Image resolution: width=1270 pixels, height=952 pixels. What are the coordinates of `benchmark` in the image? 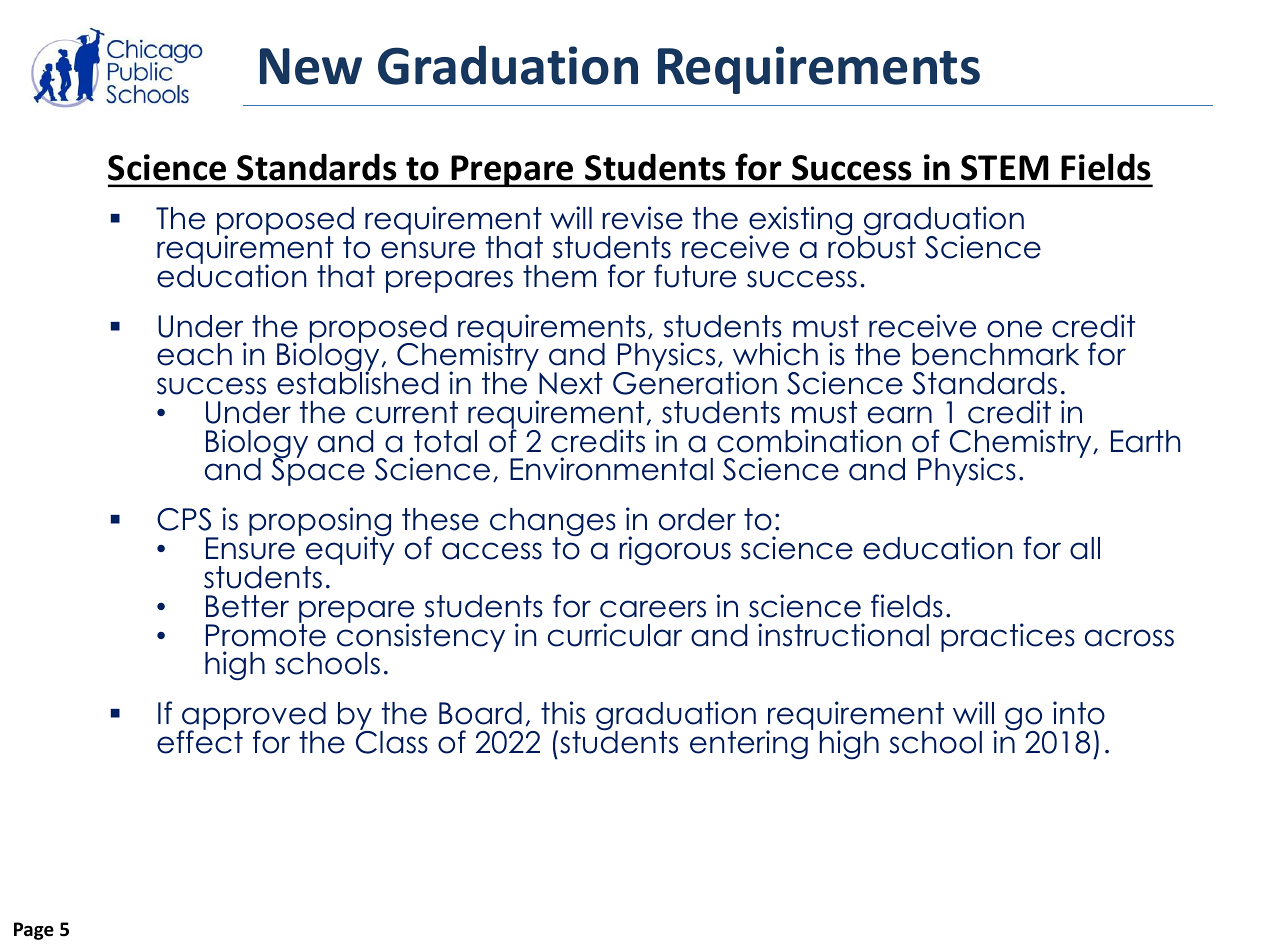 It's located at (995, 354).
